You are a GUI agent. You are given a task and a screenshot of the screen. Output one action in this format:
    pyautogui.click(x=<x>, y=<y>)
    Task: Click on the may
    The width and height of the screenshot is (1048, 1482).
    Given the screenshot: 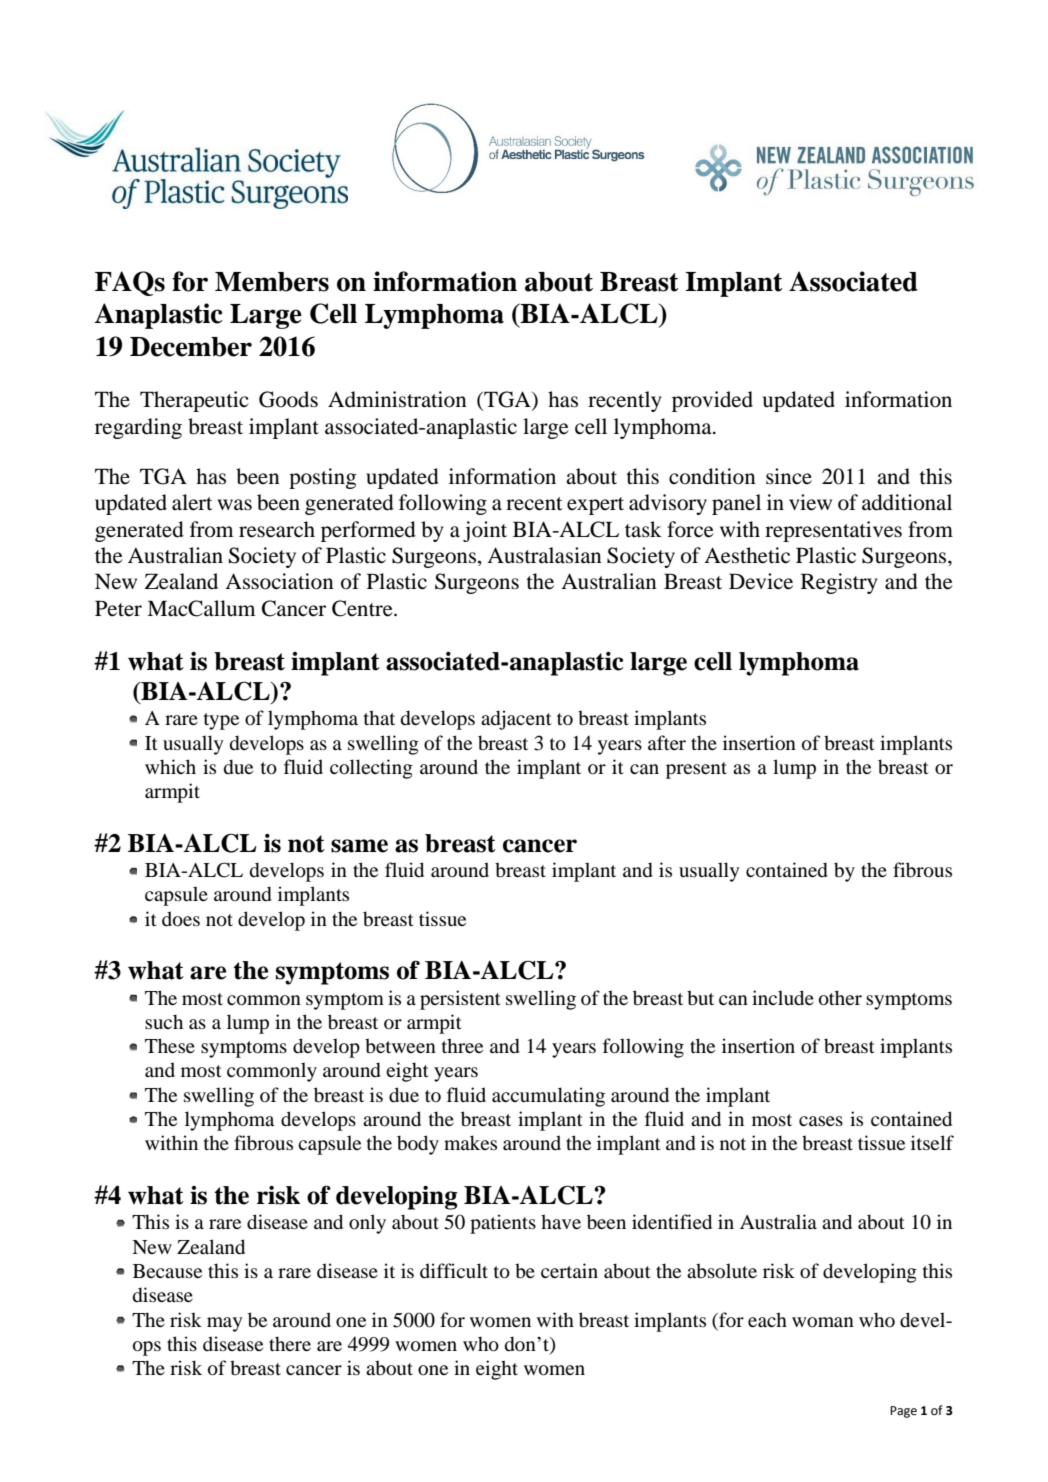 What is the action you would take?
    pyautogui.click(x=224, y=1324)
